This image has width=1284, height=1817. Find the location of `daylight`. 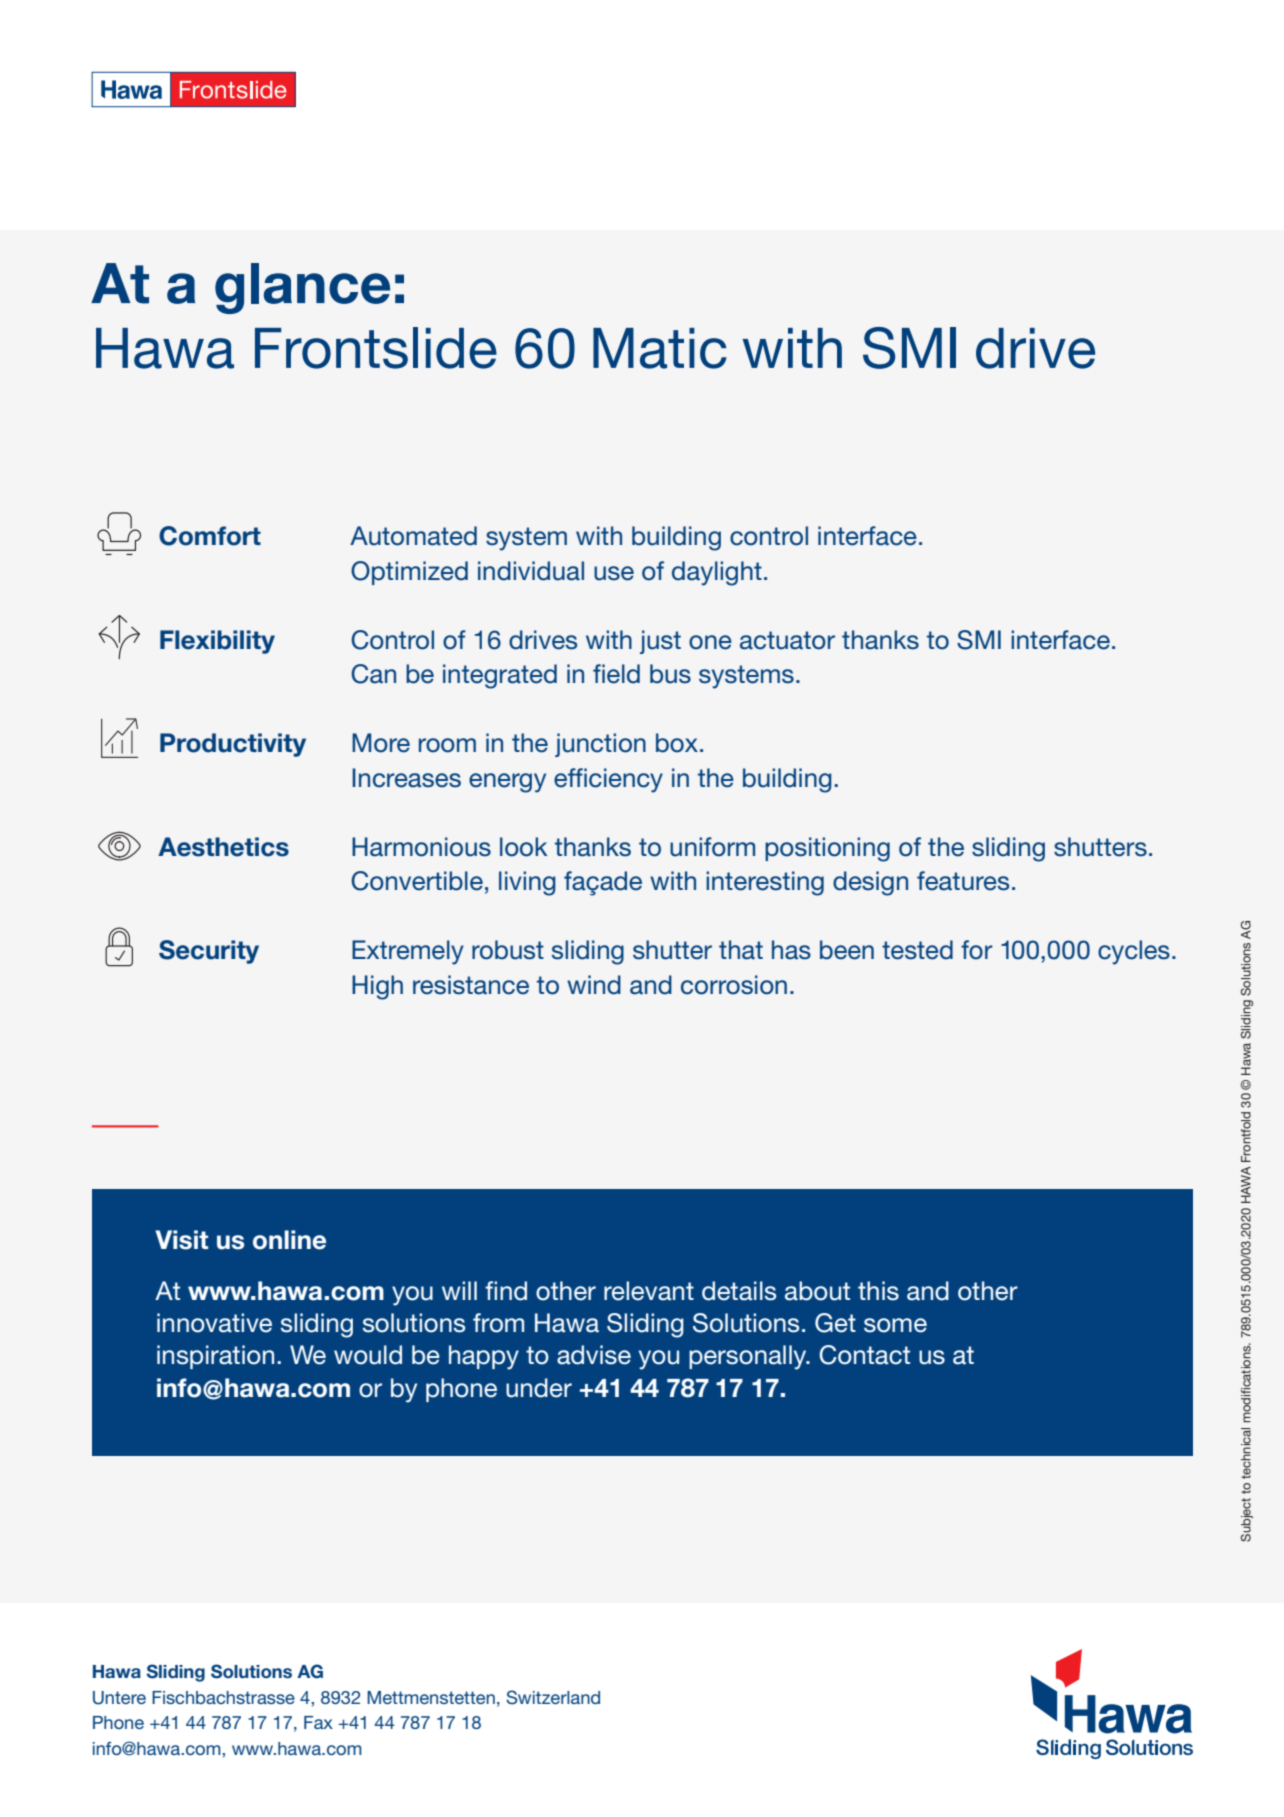

daylight is located at coordinates (717, 573).
